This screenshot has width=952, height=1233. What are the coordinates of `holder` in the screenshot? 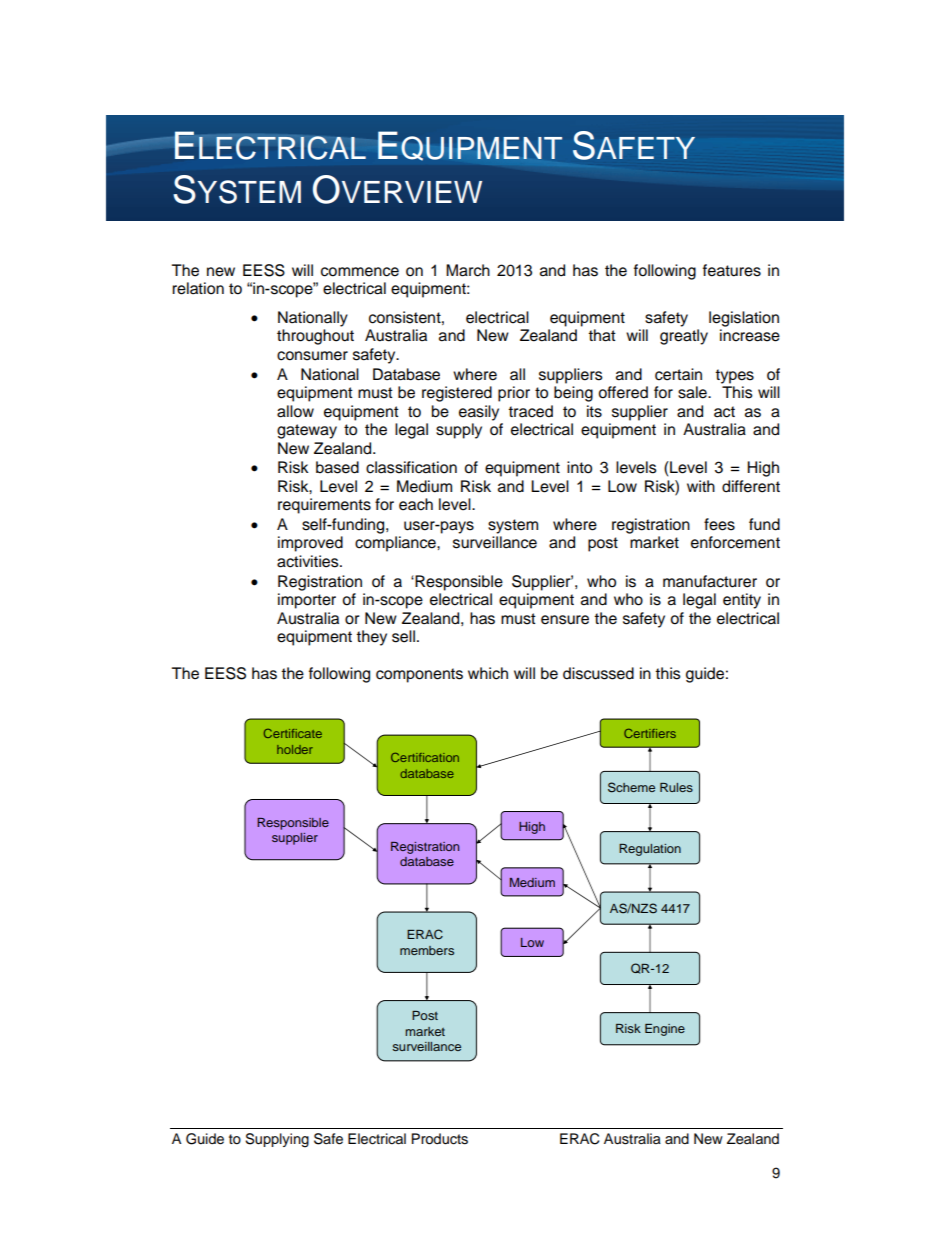 It's located at (295, 749).
